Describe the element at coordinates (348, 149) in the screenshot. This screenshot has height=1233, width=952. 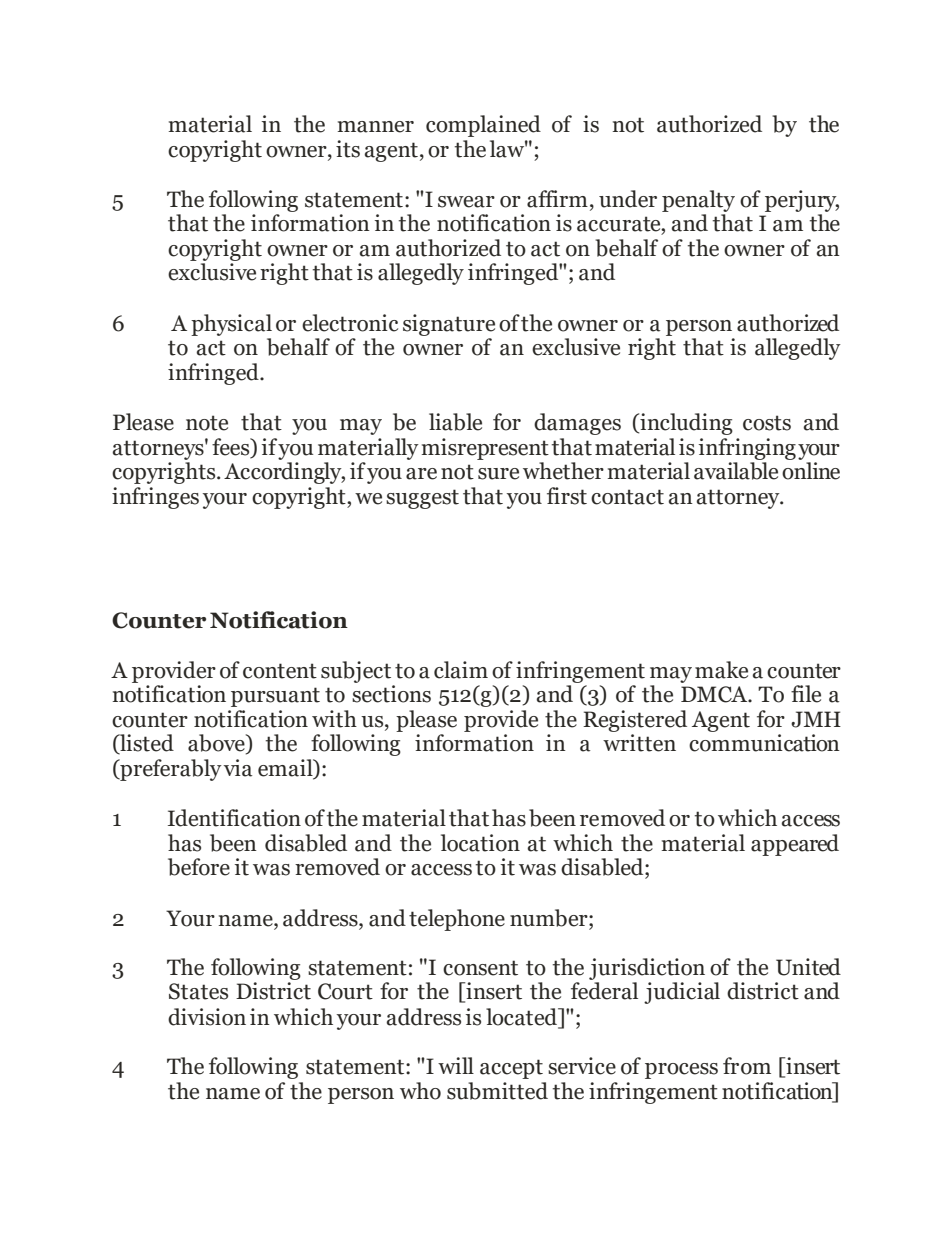
I see `its` at that location.
